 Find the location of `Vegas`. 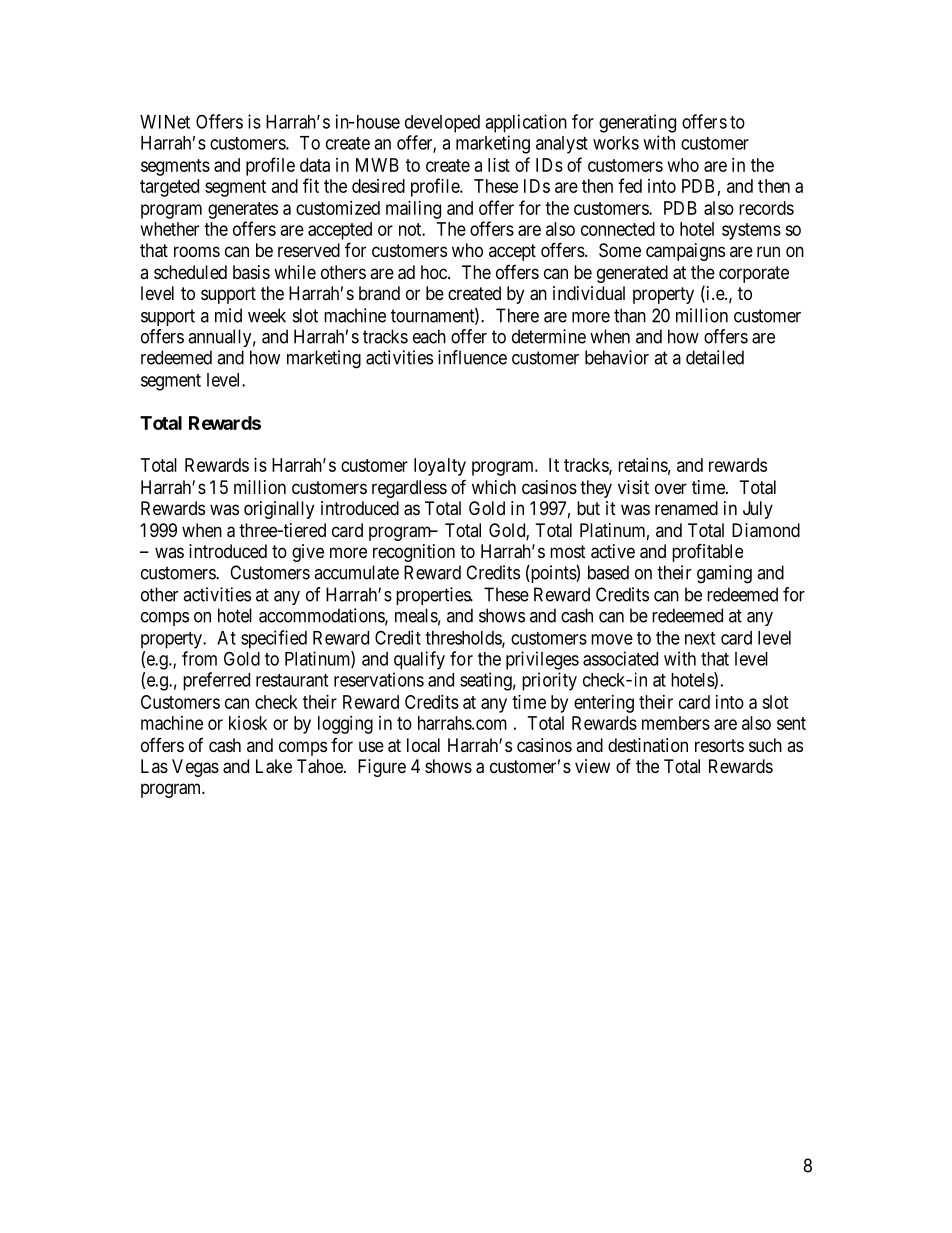

Vegas is located at coordinates (195, 768).
